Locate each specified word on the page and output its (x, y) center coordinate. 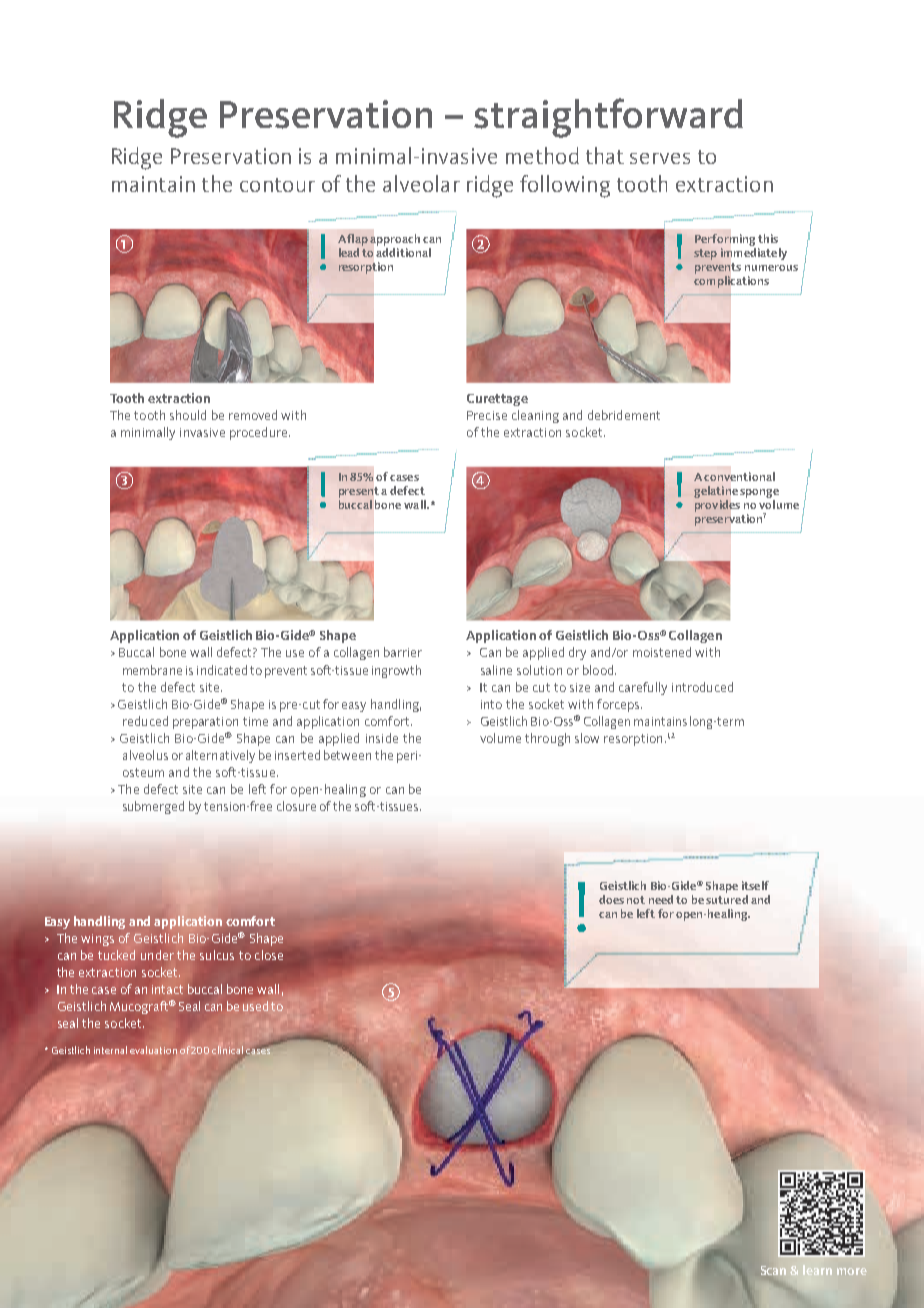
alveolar (421, 183)
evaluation (153, 1050)
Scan (773, 1270)
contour (277, 185)
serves (660, 158)
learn (817, 1270)
